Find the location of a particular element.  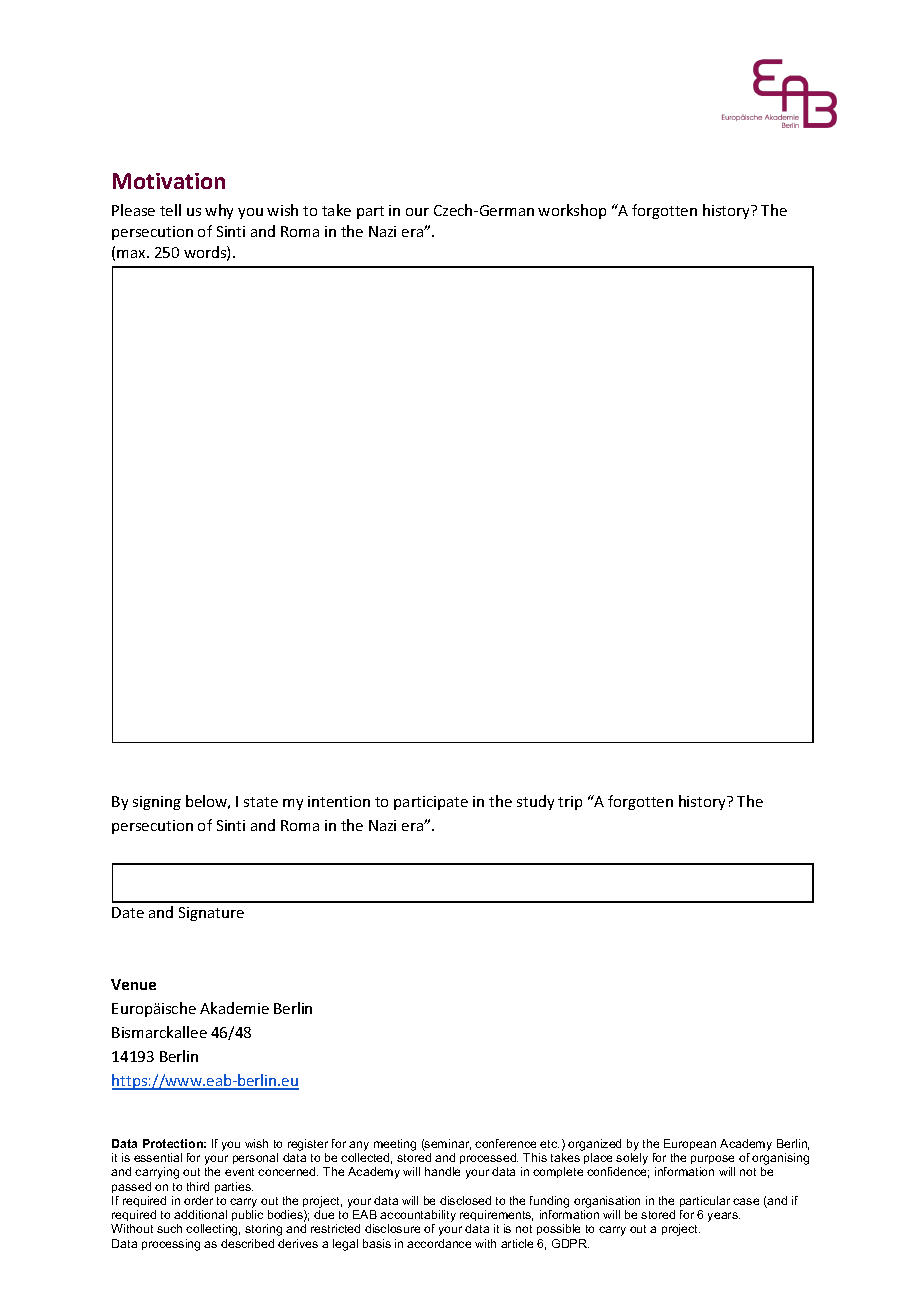

signing is located at coordinates (157, 803).
